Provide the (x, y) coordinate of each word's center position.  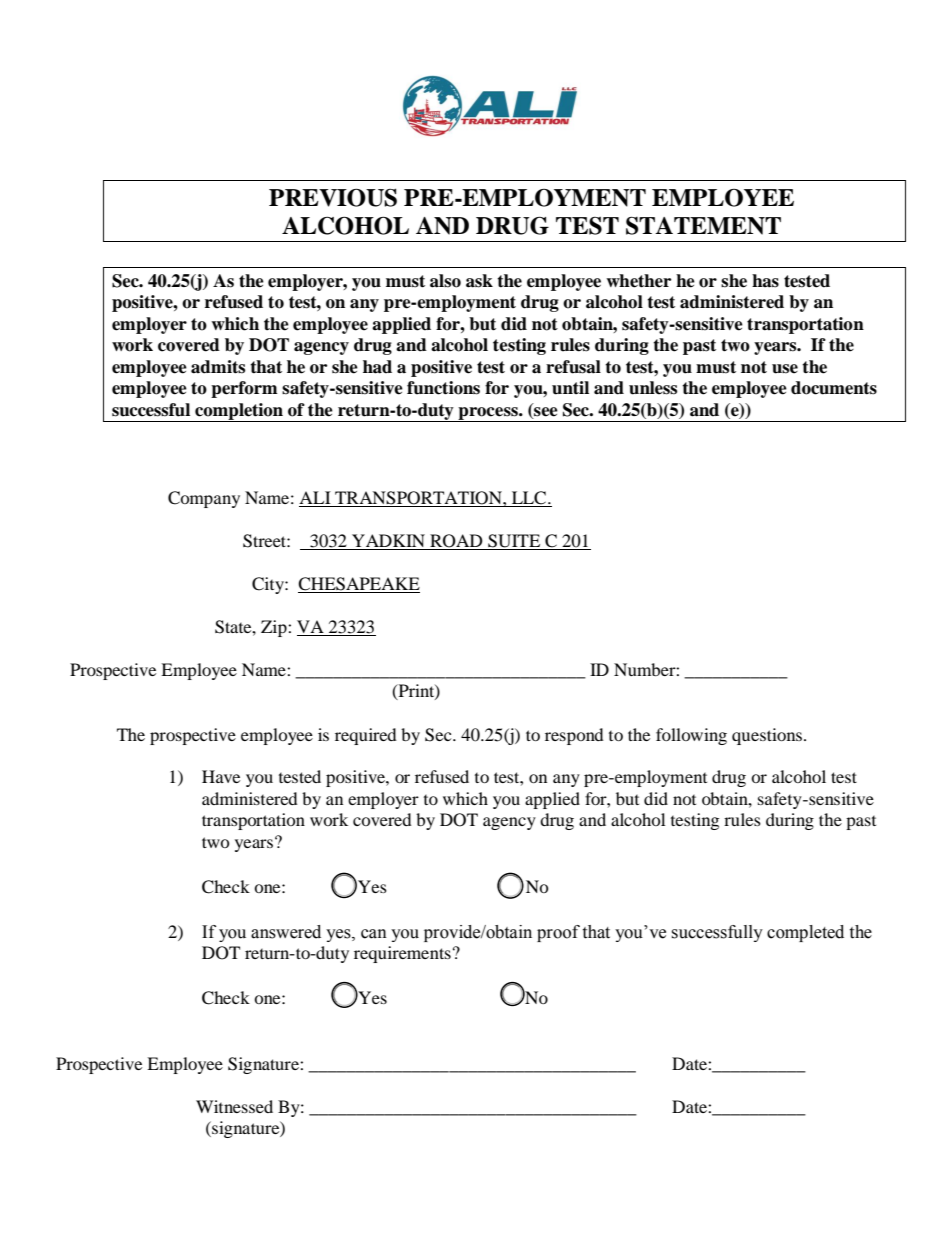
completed (805, 933)
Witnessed (234, 1106)
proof (558, 933)
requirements (402, 954)
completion (239, 412)
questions (768, 736)
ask (479, 281)
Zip (275, 628)
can (374, 934)
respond (574, 736)
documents (834, 388)
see (545, 411)
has (765, 281)
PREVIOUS (333, 197)
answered (286, 932)
